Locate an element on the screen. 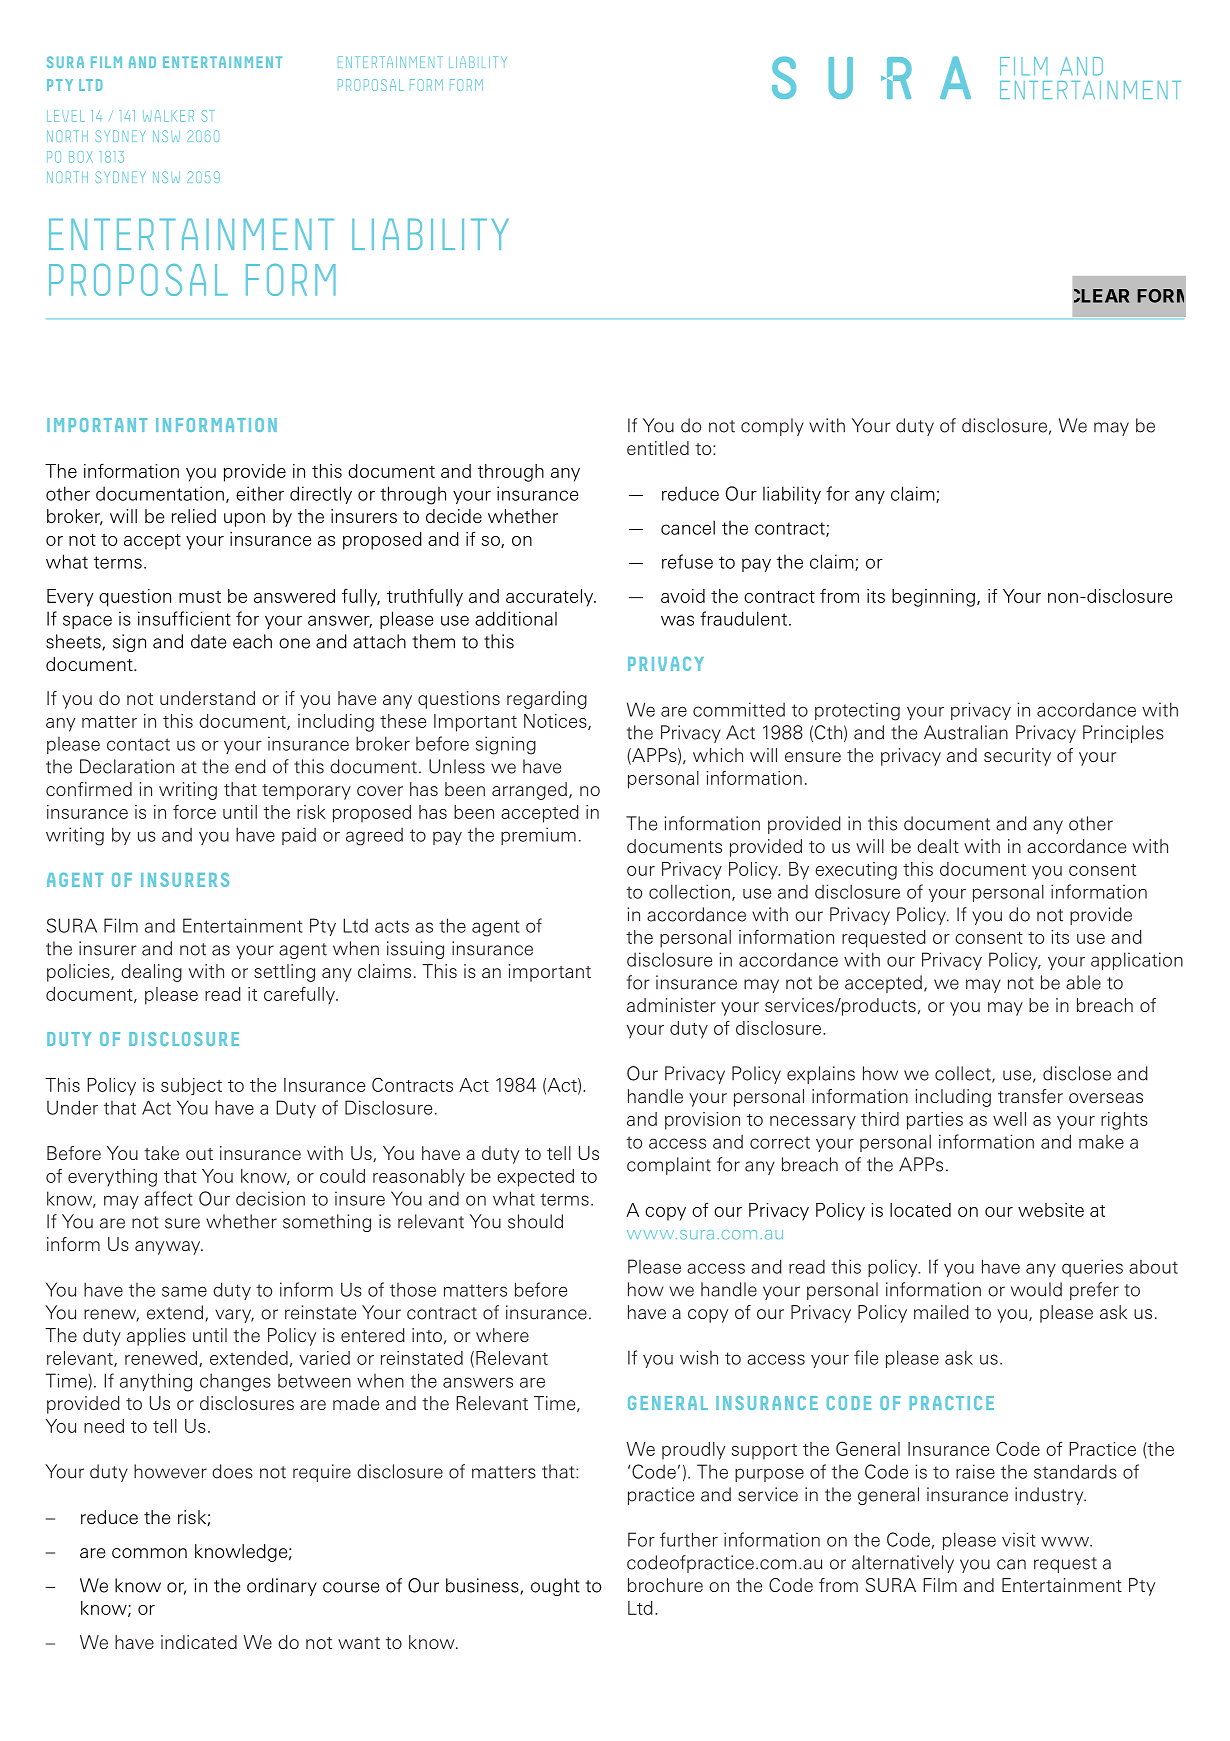 This screenshot has height=1741, width=1230. indicated is located at coordinates (199, 1642).
